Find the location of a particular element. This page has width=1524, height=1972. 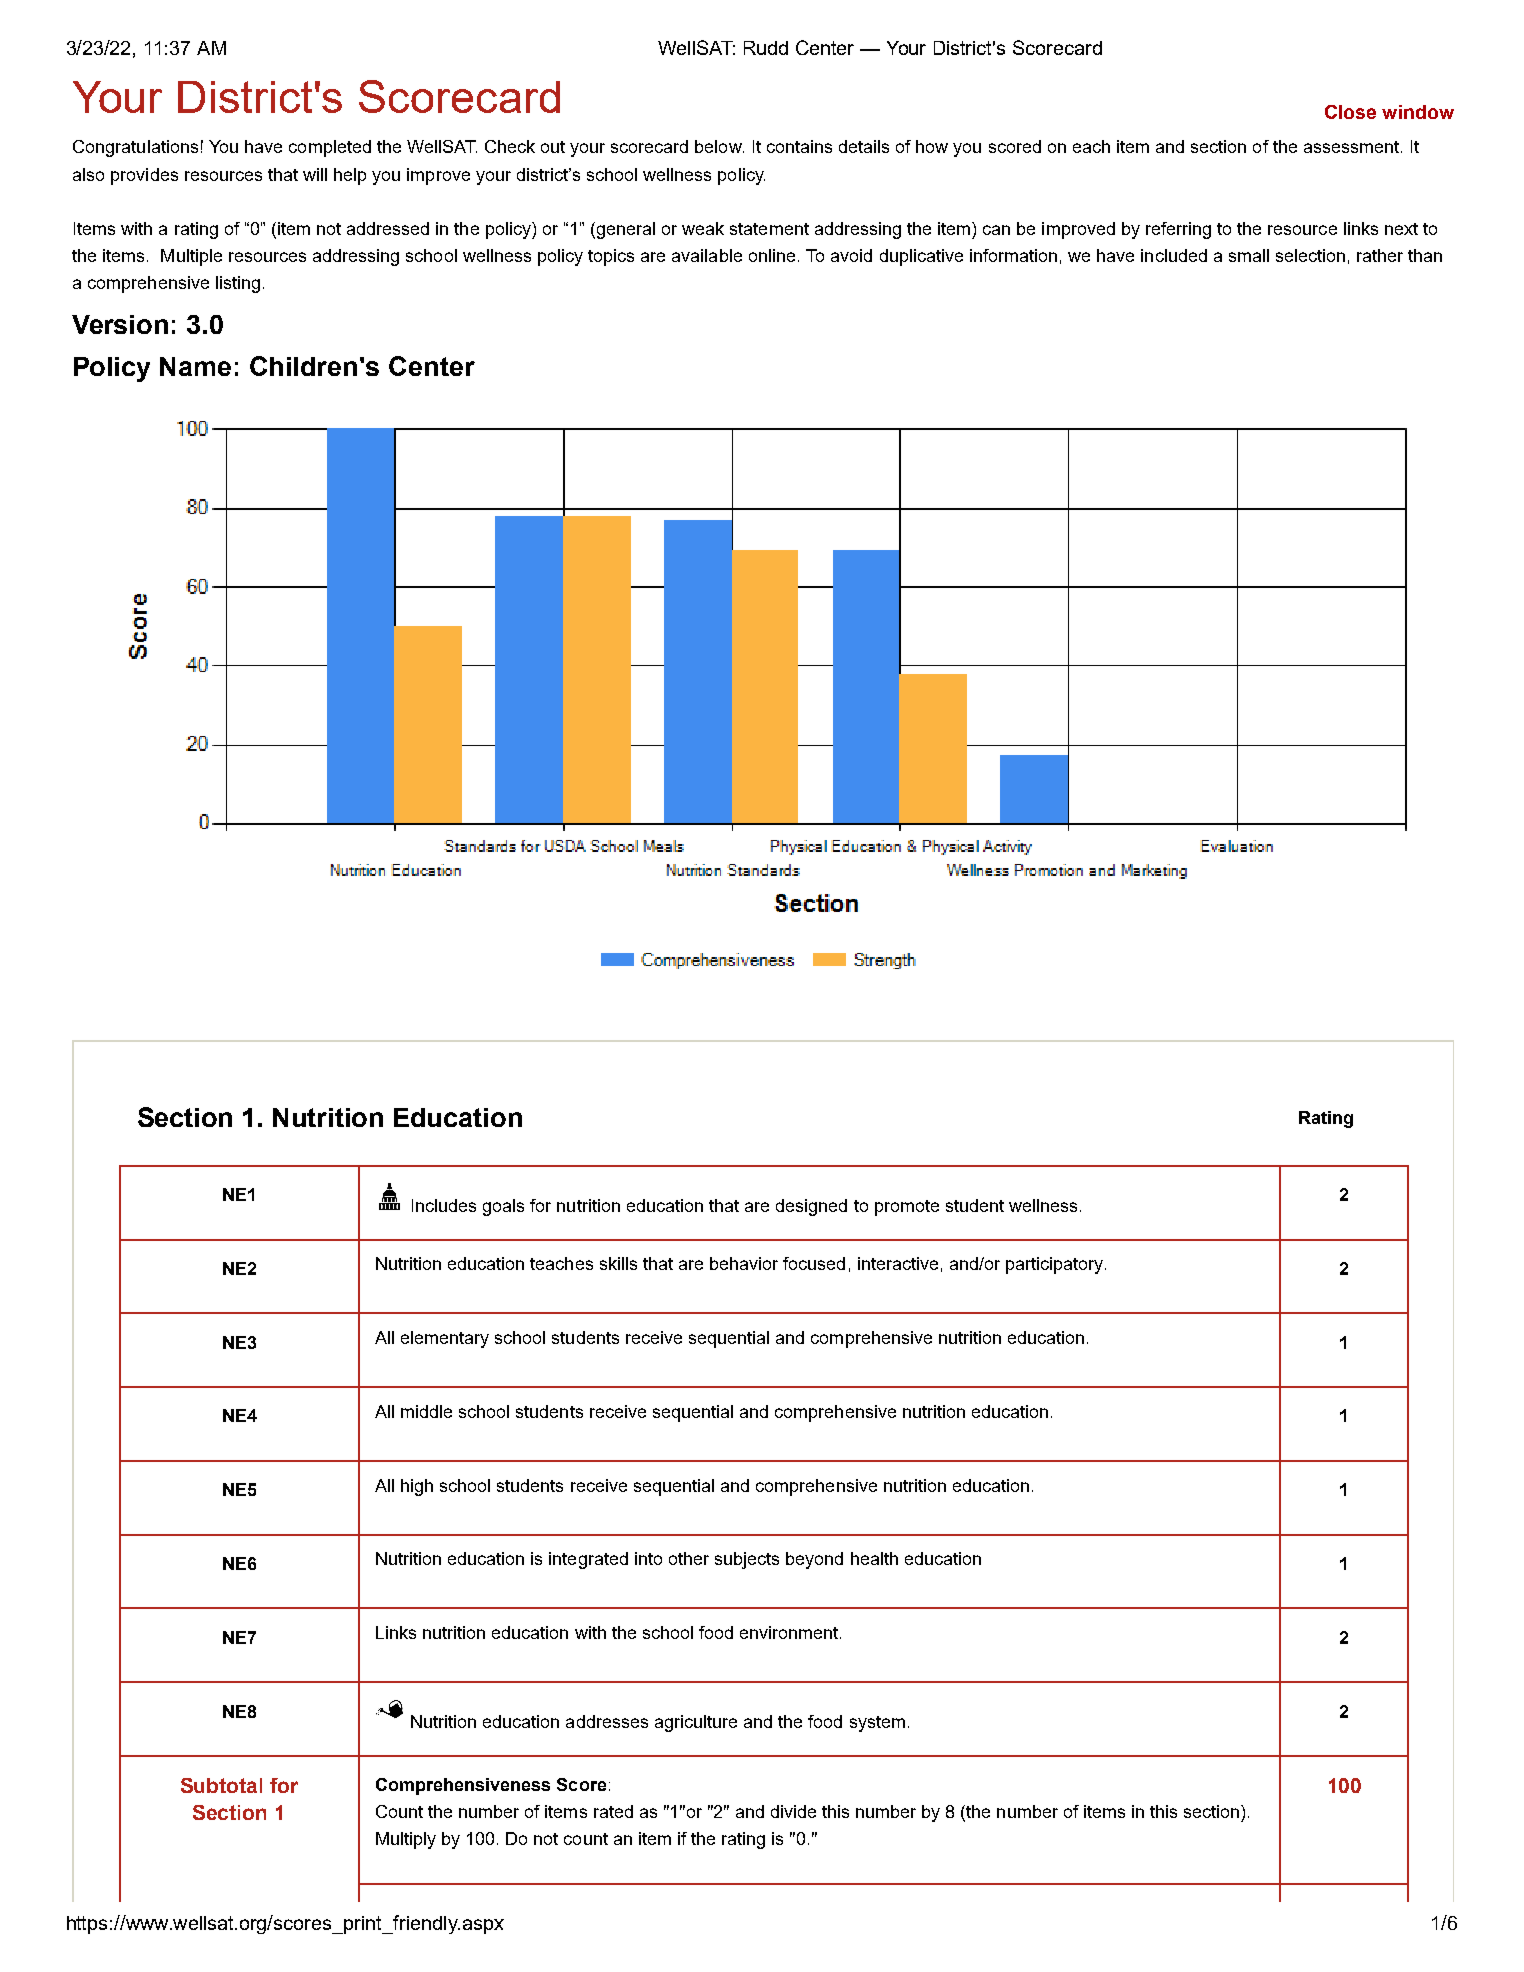

Subtotal is located at coordinates (221, 1785).
